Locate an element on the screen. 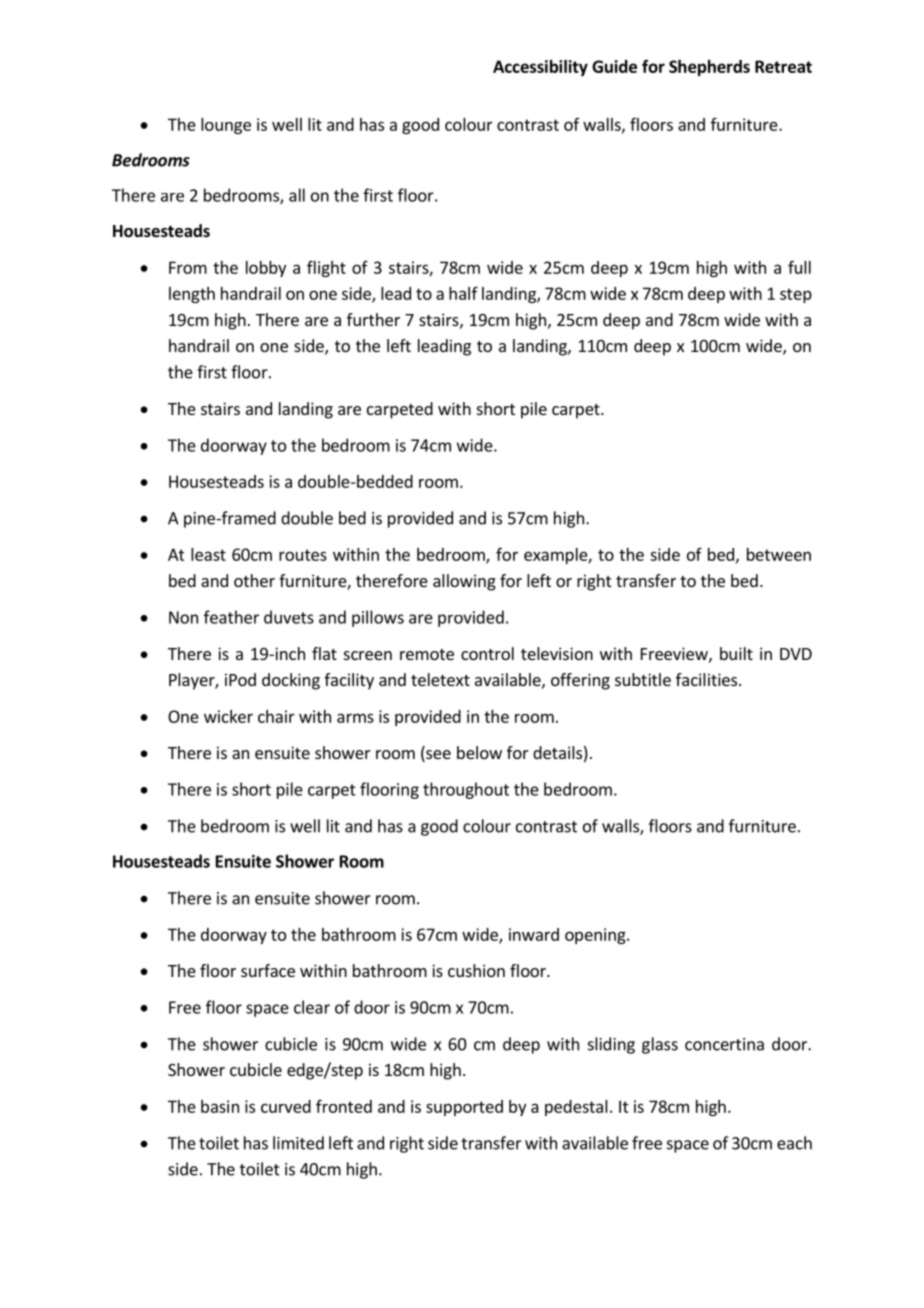 The image size is (924, 1308). Shepherds is located at coordinates (709, 68).
